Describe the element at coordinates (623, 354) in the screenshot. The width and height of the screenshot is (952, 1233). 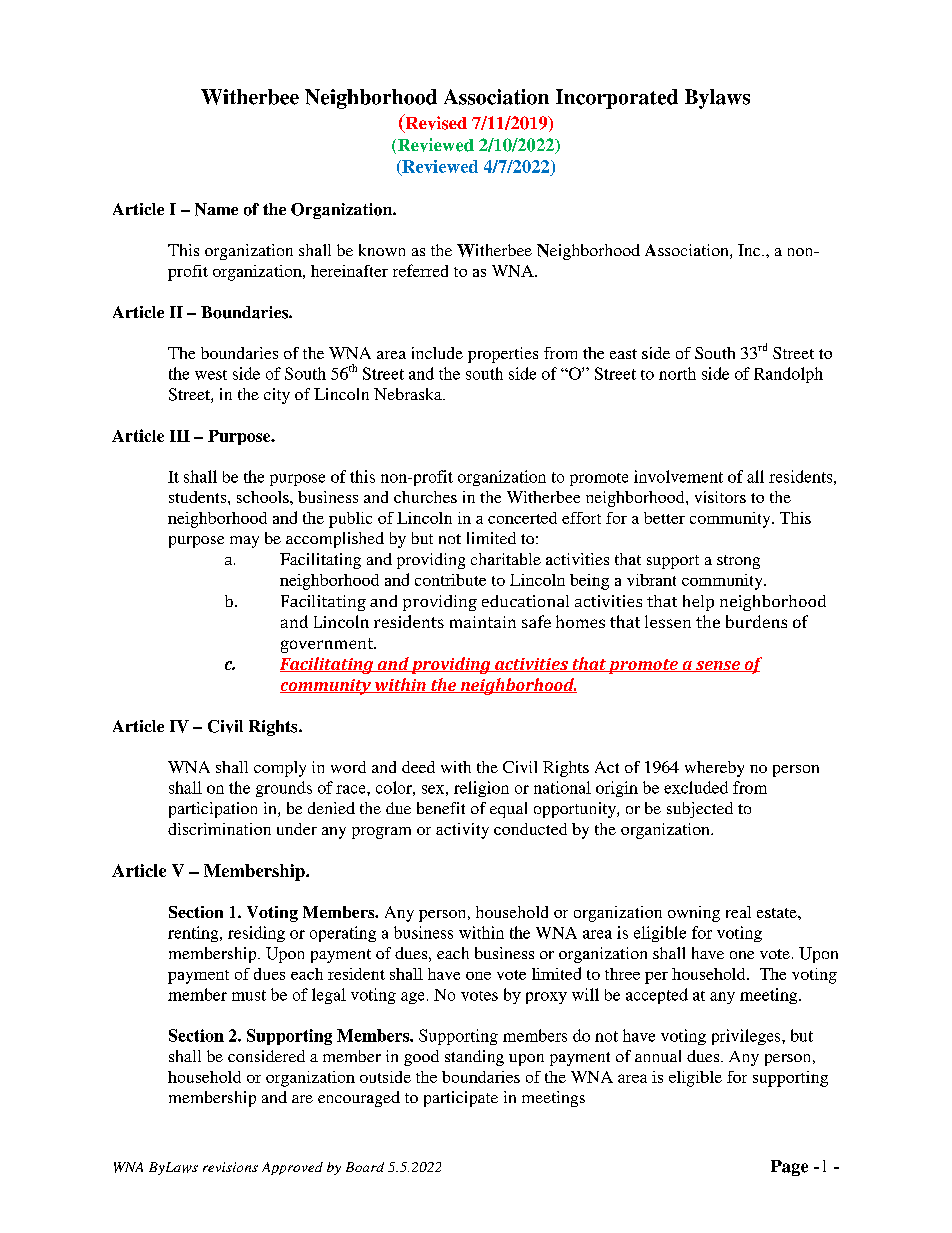
I see `east` at that location.
